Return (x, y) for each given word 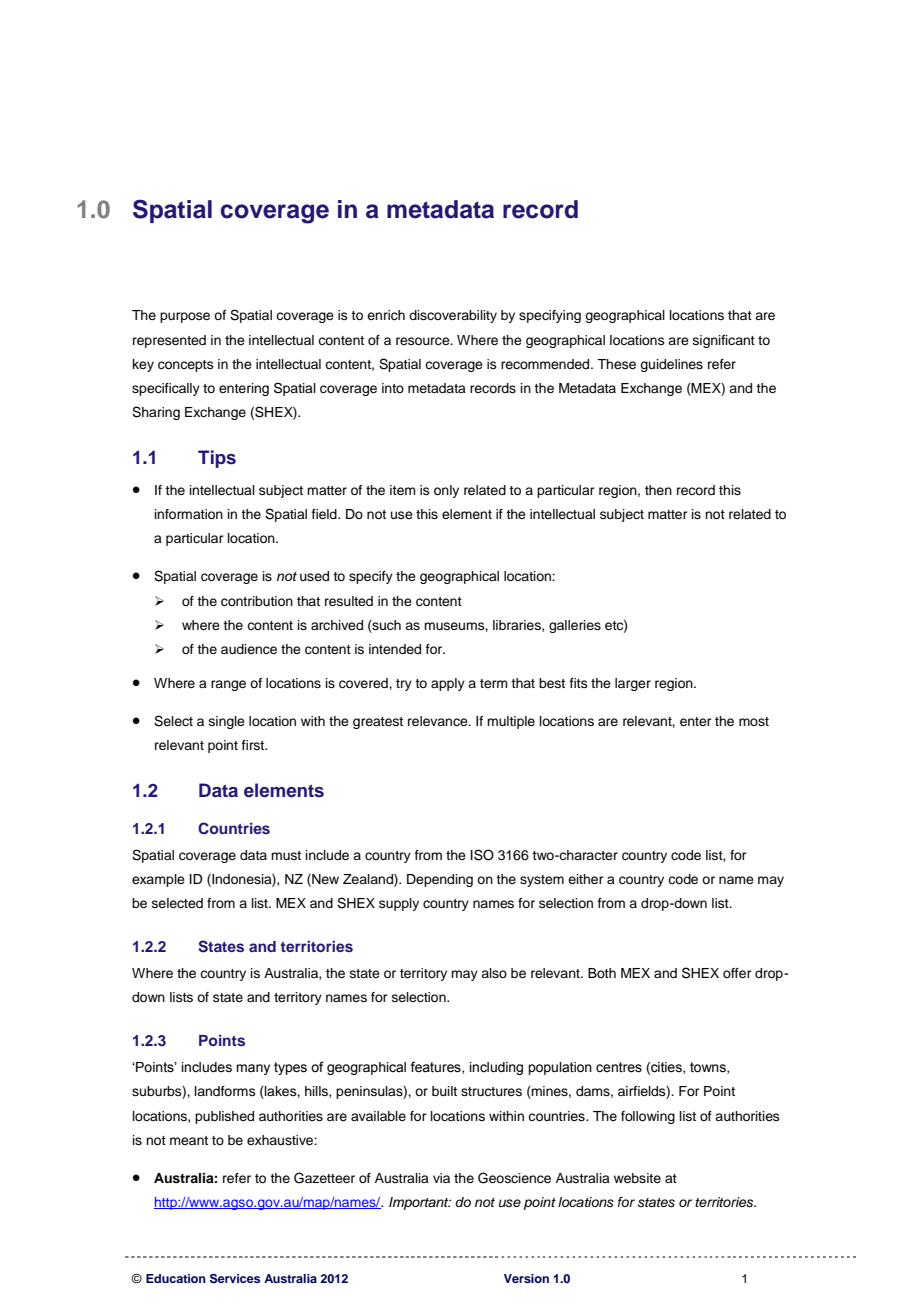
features (436, 1067)
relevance (439, 721)
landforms (225, 1091)
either (586, 879)
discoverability (453, 316)
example (158, 880)
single (227, 722)
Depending (440, 880)
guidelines (671, 365)
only (446, 491)
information (189, 514)
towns (709, 1068)
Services (235, 1279)
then (658, 490)
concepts (186, 366)
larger (633, 684)
